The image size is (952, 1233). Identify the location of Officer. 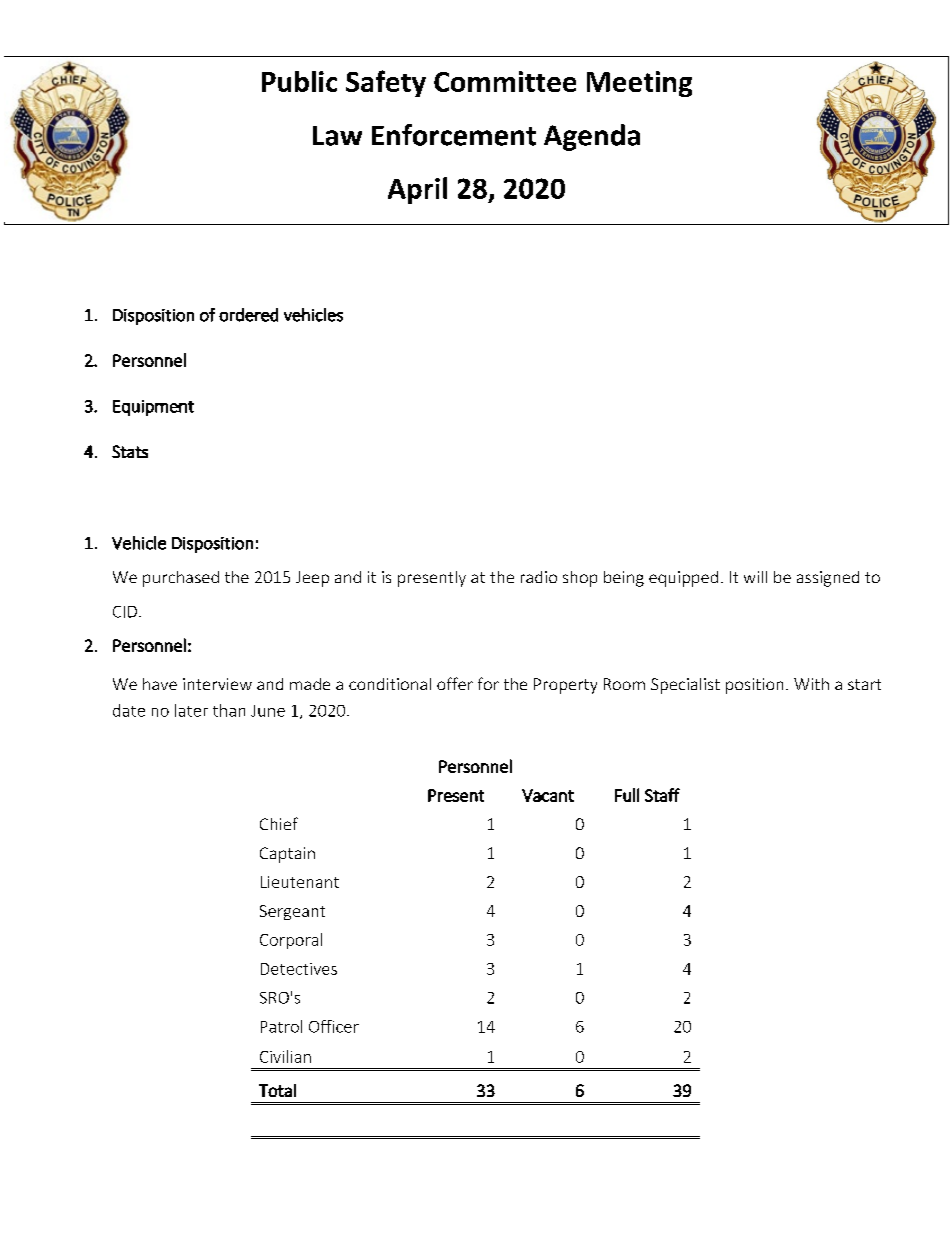
(334, 1026).
